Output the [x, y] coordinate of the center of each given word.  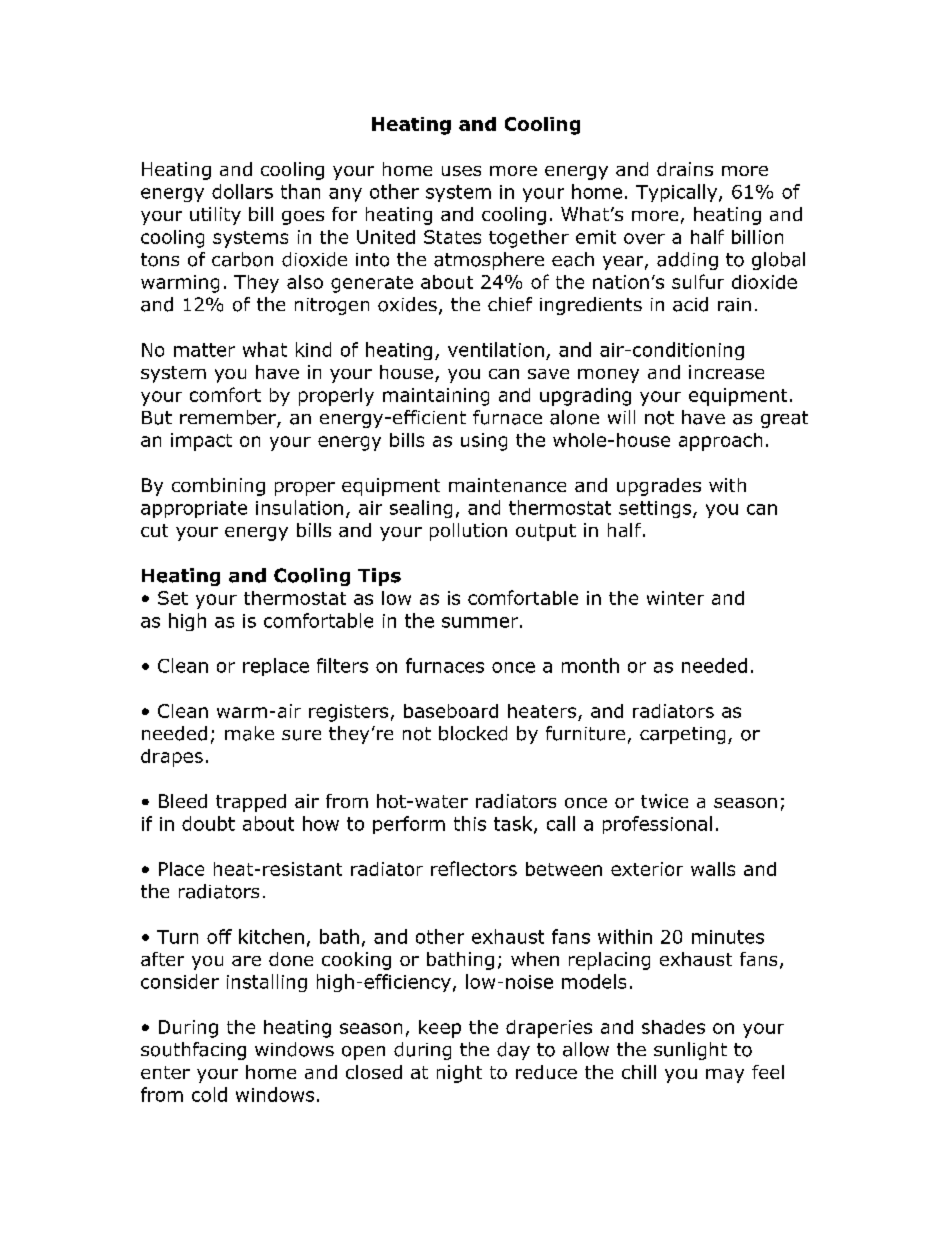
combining [218, 487]
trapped [251, 803]
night [459, 1074]
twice [664, 801]
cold [209, 1094]
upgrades [659, 487]
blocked [473, 733]
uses [461, 171]
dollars [242, 191]
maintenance [507, 485]
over [644, 238]
